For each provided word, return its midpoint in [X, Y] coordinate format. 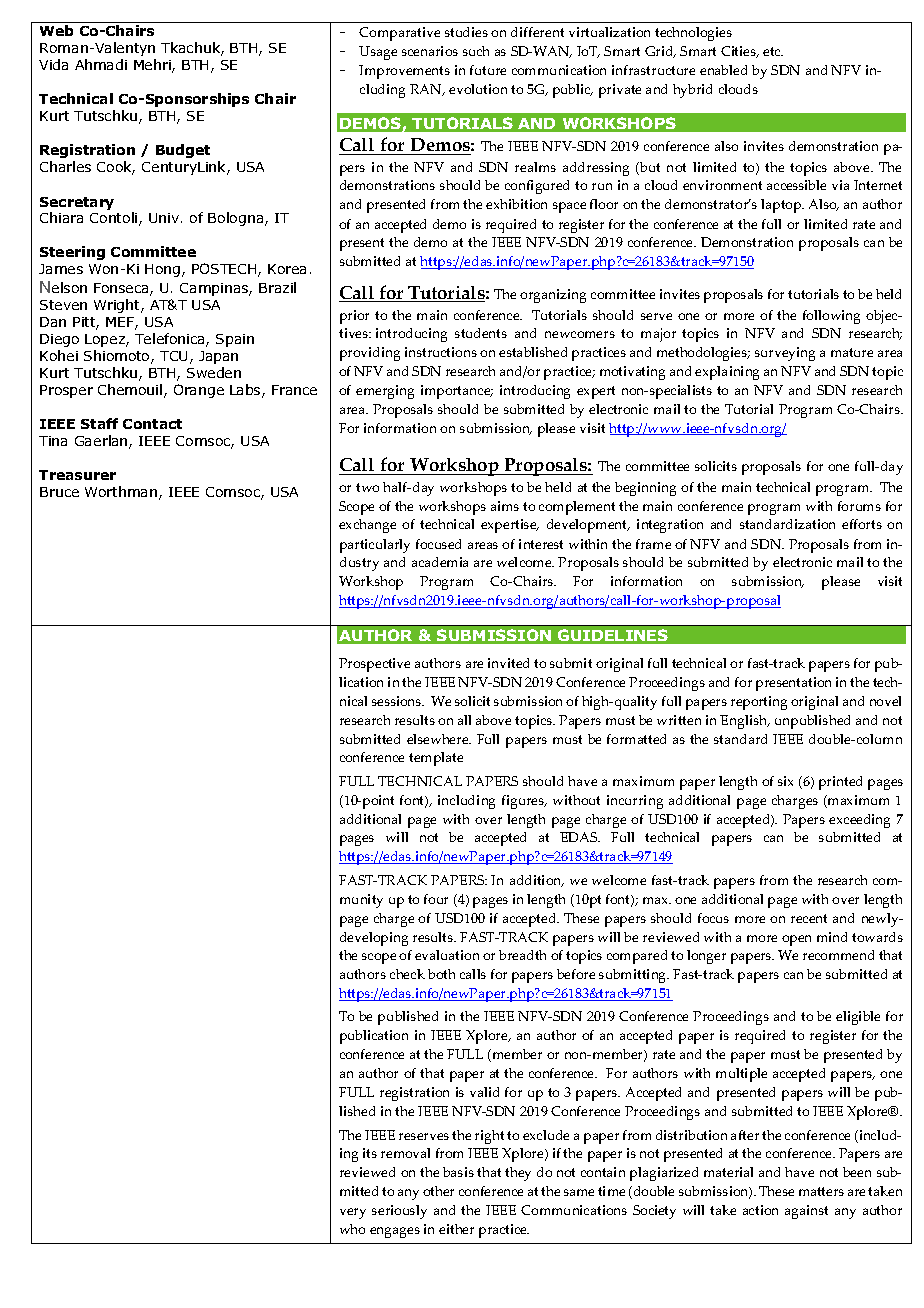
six [785, 781]
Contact [152, 424]
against [806, 1212]
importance [457, 392]
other [438, 1191]
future [488, 70]
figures [524, 802]
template [436, 759]
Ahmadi [101, 64]
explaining [727, 373]
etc [773, 51]
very [353, 1213]
